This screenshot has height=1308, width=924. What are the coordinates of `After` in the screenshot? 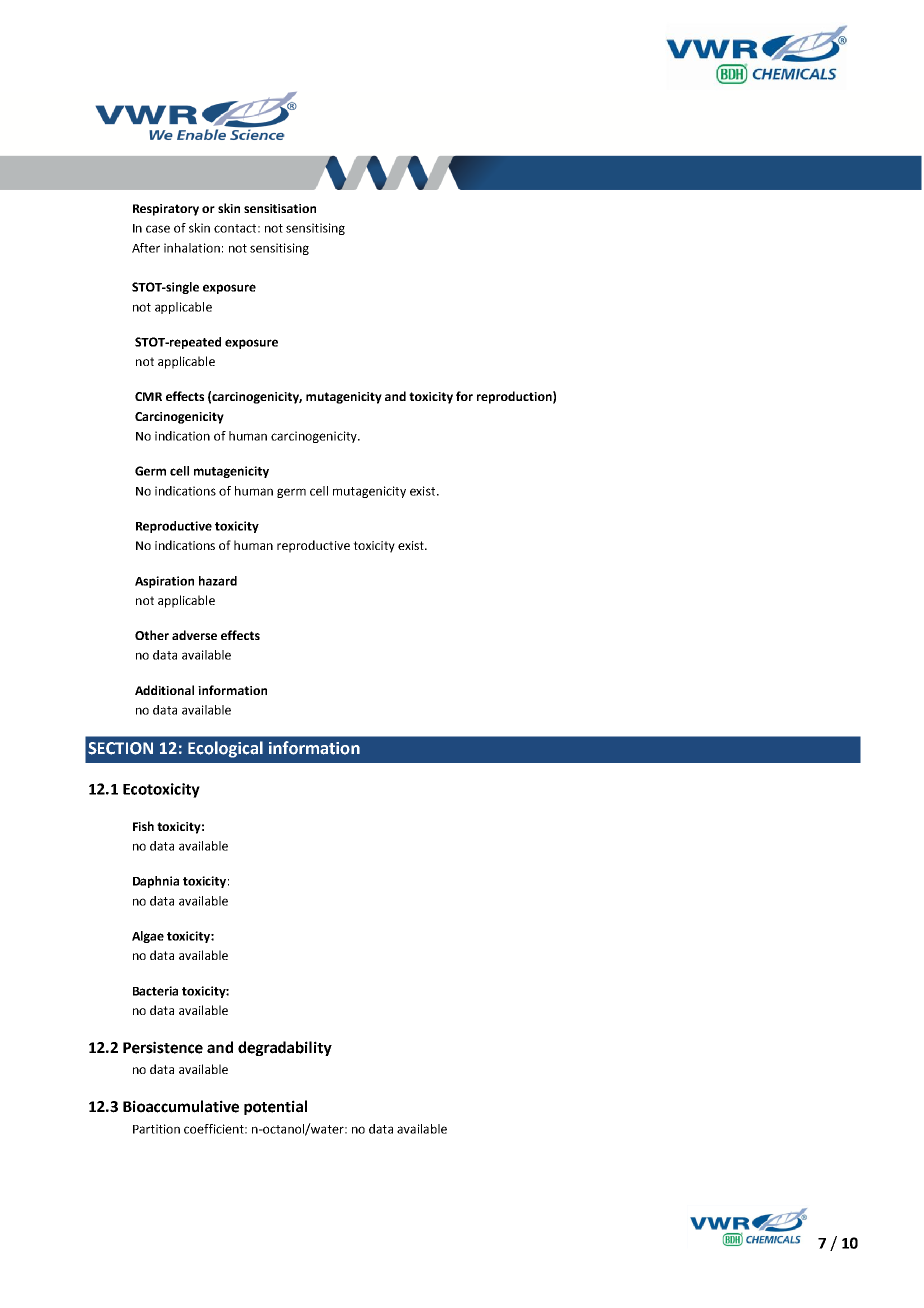 It's located at (146, 248).
